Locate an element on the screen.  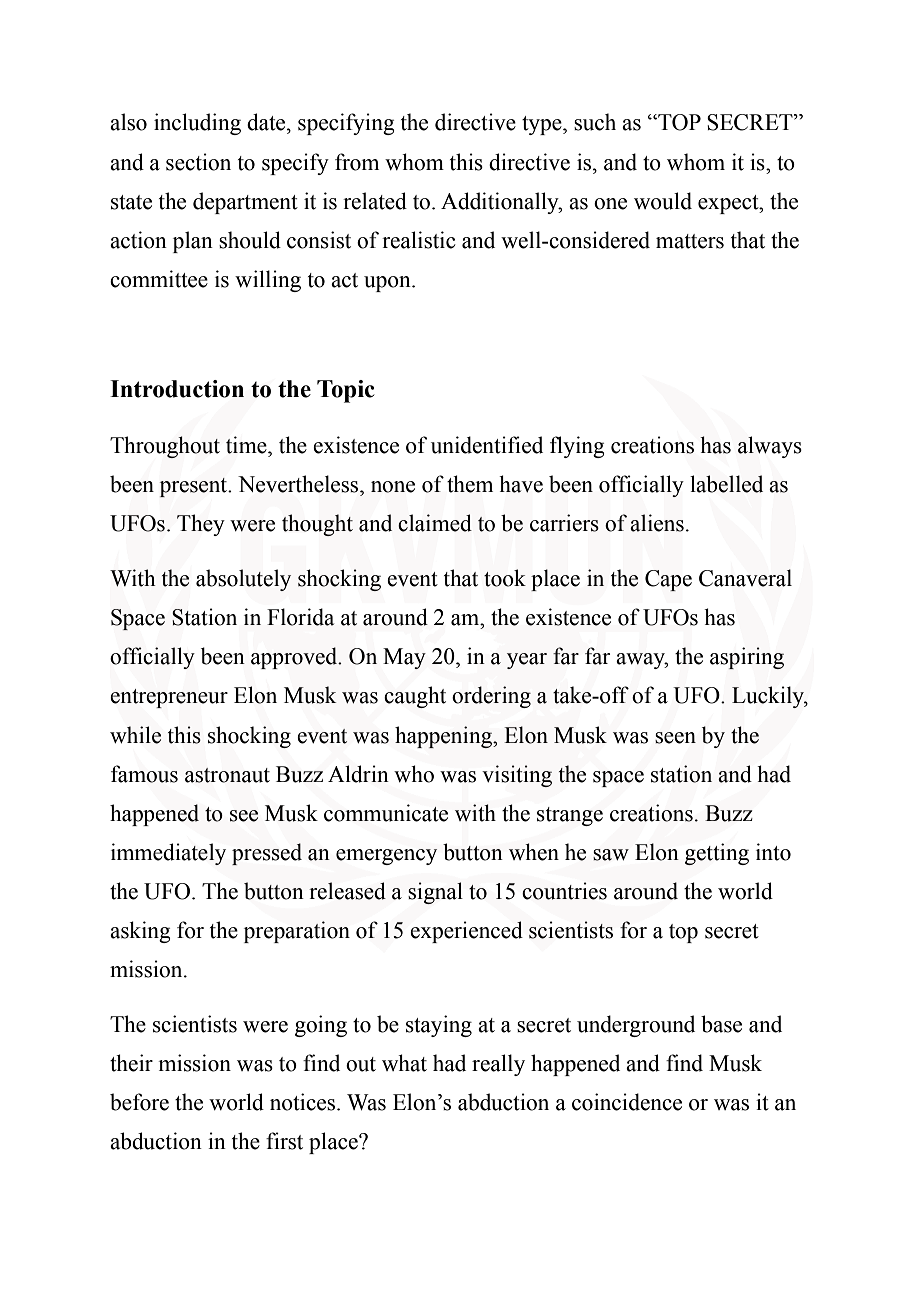
seen is located at coordinates (675, 738).
